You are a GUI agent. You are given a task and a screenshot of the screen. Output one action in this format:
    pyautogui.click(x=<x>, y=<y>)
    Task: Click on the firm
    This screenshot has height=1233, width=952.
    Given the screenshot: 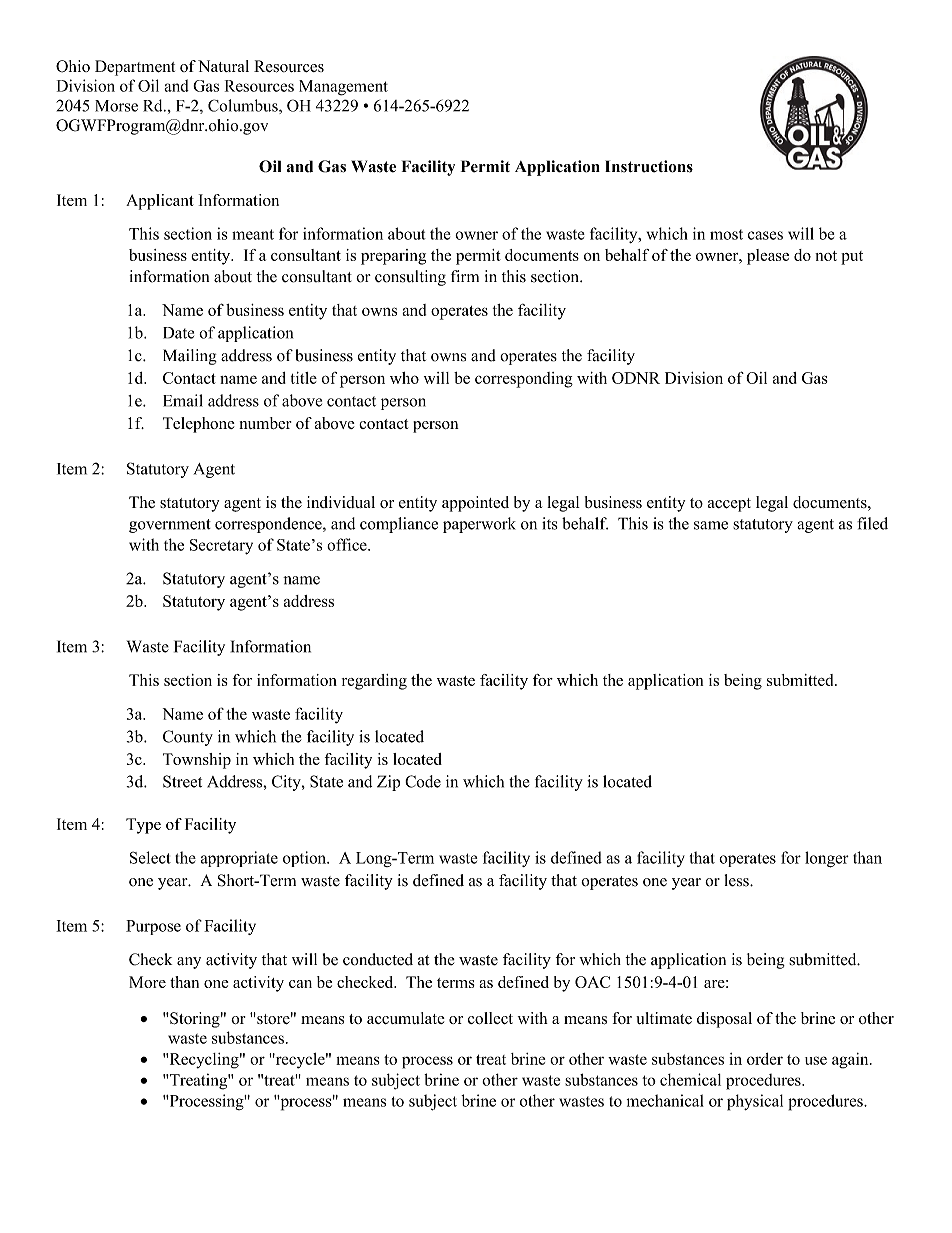 What is the action you would take?
    pyautogui.click(x=465, y=276)
